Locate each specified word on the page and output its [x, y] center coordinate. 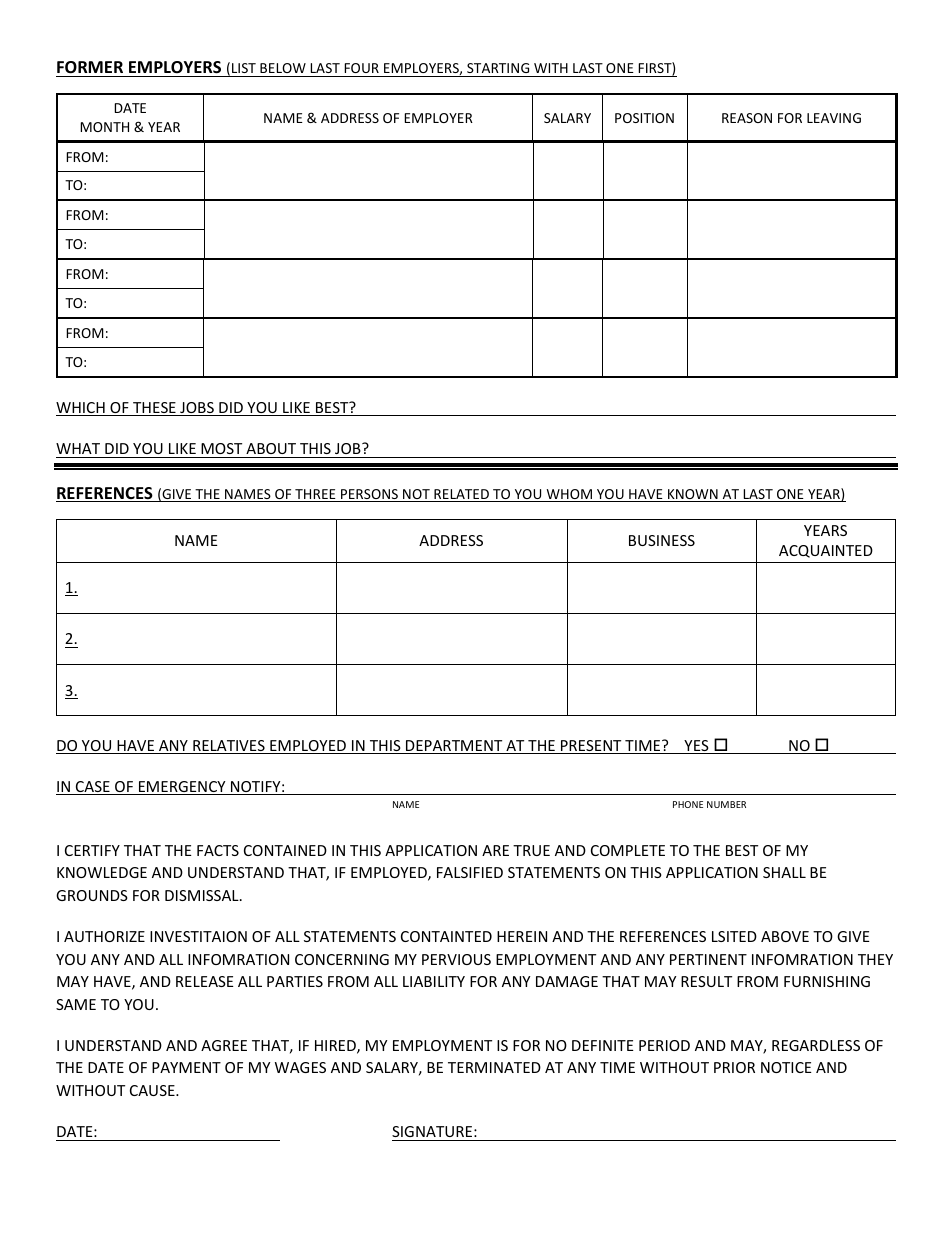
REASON [747, 118]
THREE [315, 495]
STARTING [498, 68]
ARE [495, 850]
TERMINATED [494, 1067]
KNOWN [693, 495]
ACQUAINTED [826, 551]
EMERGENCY [182, 788]
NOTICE [786, 1067]
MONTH [104, 127]
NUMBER [726, 804]
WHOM [569, 495]
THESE [154, 409]
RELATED [461, 495]
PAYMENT [186, 1067]
